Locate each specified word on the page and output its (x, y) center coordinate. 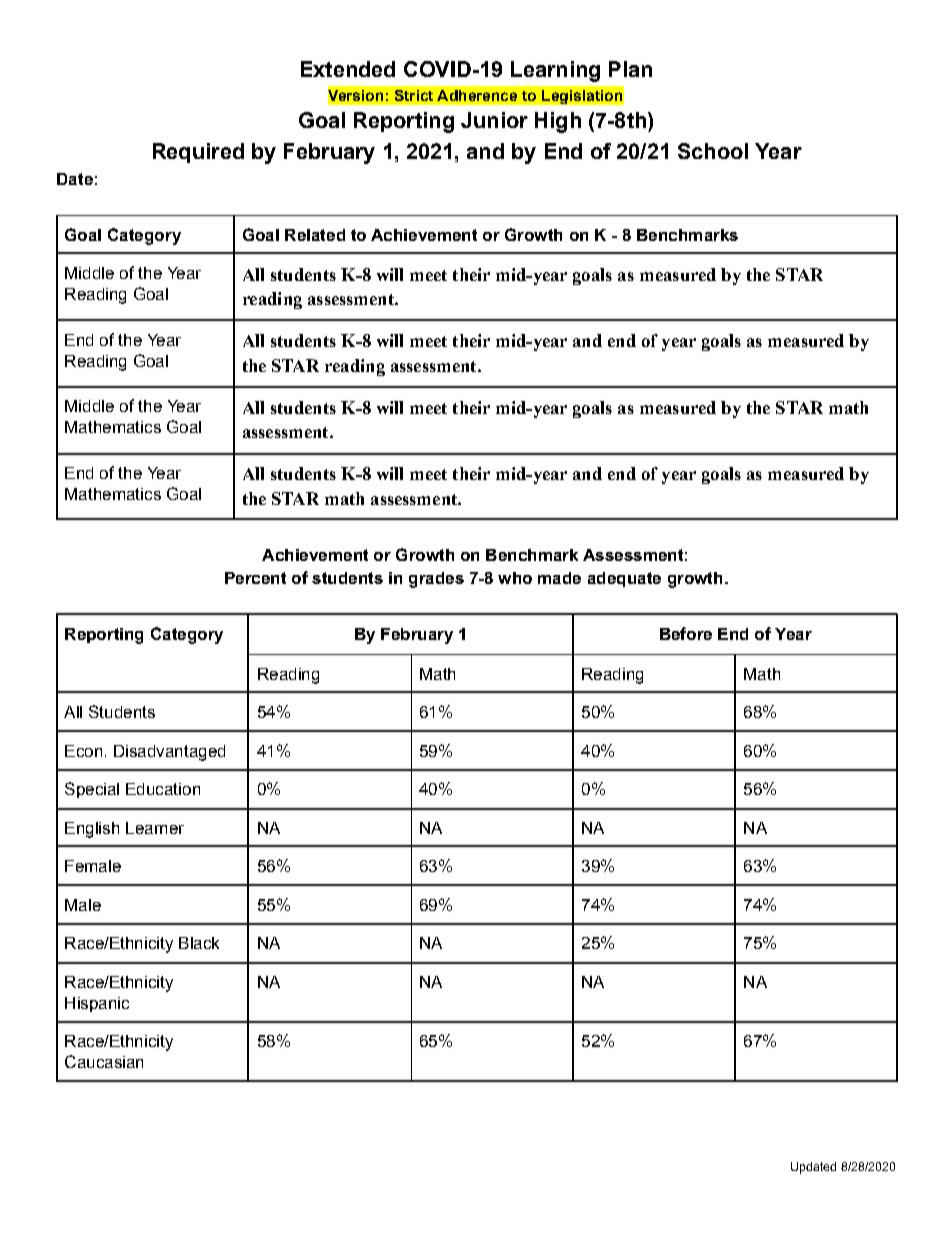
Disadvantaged (169, 753)
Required (198, 153)
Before (686, 633)
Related (315, 235)
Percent (255, 578)
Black (199, 943)
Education (163, 789)
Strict (414, 95)
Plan (630, 69)
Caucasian (104, 1061)
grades (436, 580)
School (713, 151)
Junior (494, 120)
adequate (624, 579)
